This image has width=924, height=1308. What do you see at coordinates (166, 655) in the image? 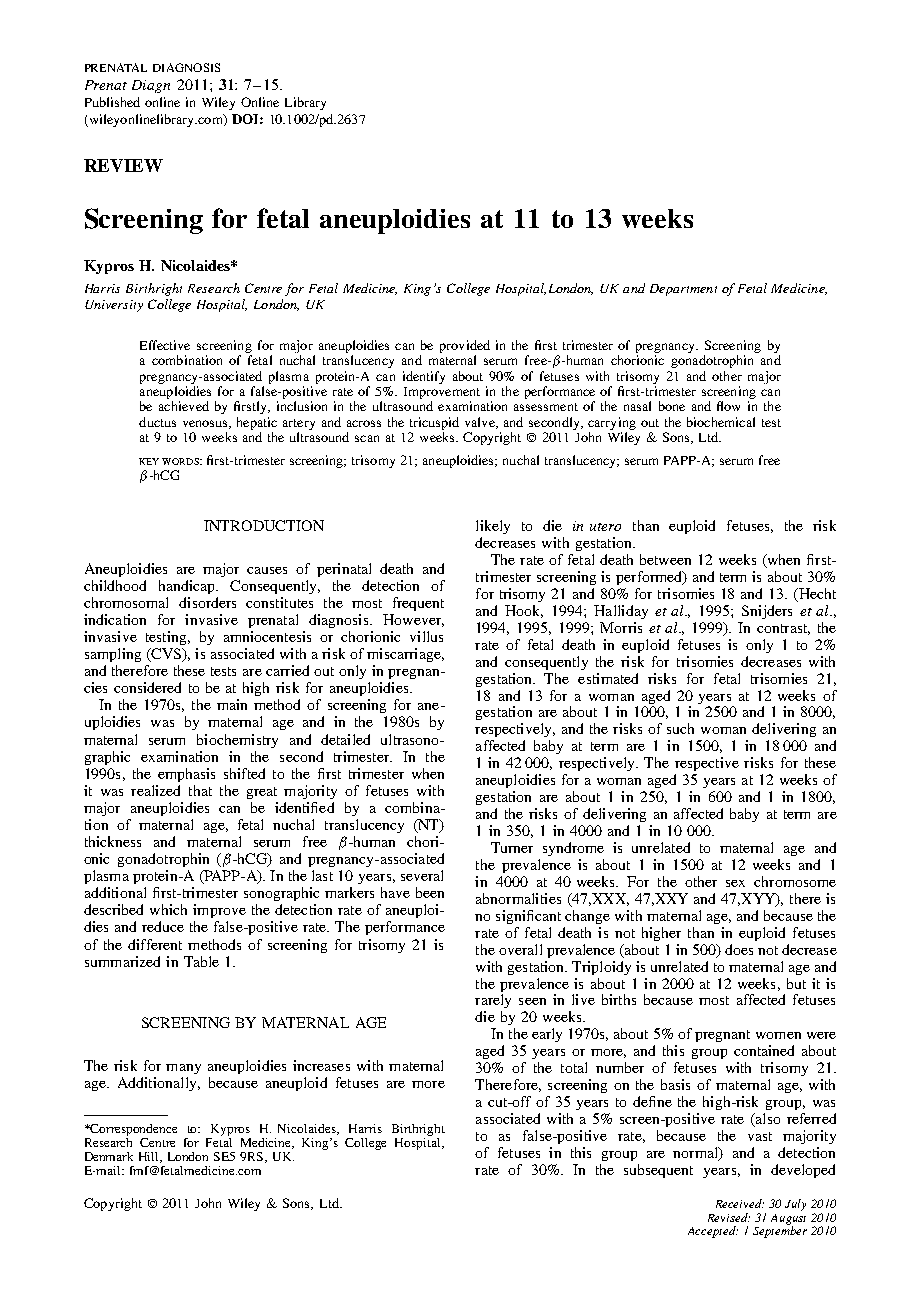
I see `CVS` at bounding box center [166, 655].
